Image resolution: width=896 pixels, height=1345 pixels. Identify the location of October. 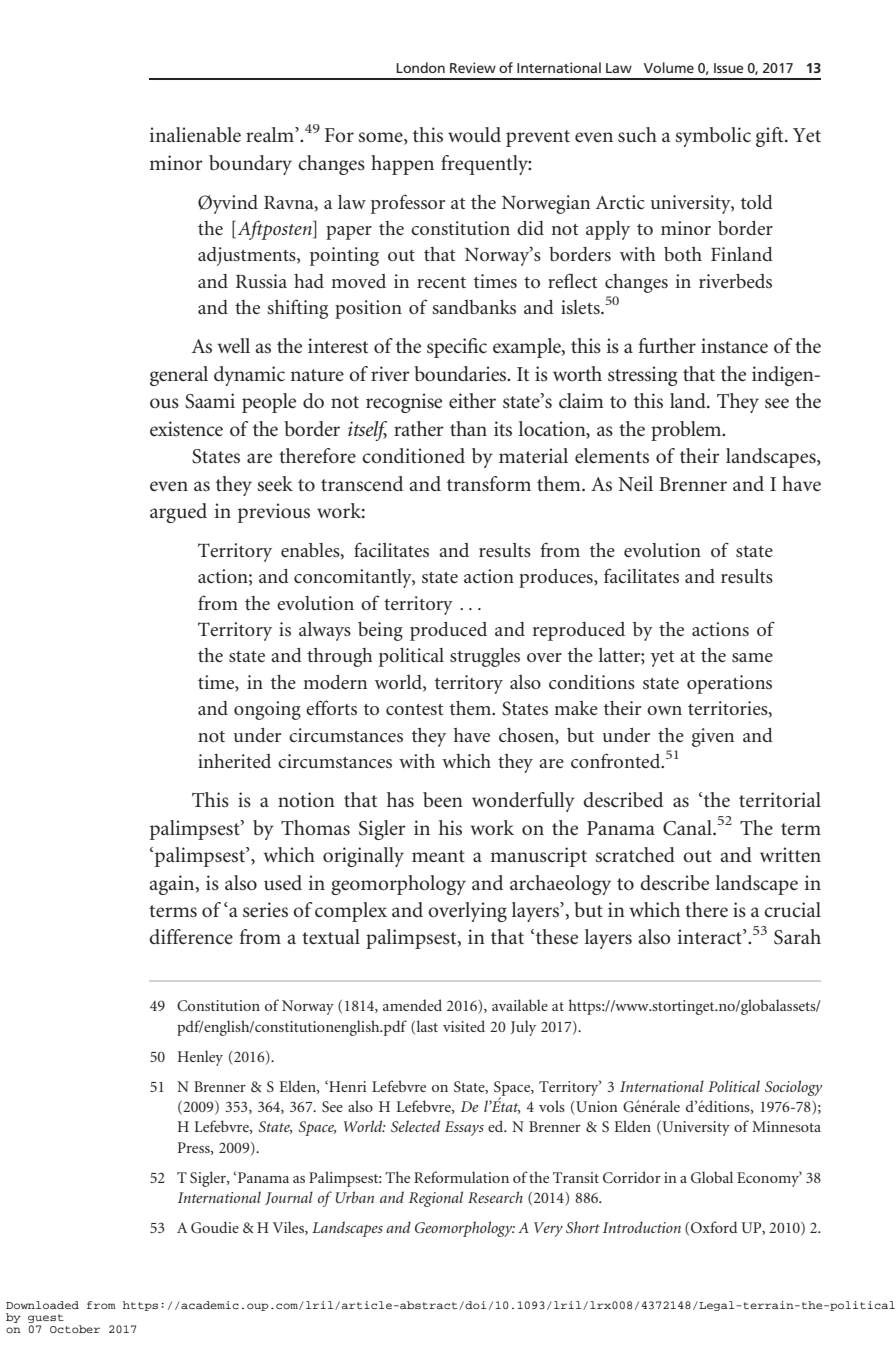
(75, 1329).
